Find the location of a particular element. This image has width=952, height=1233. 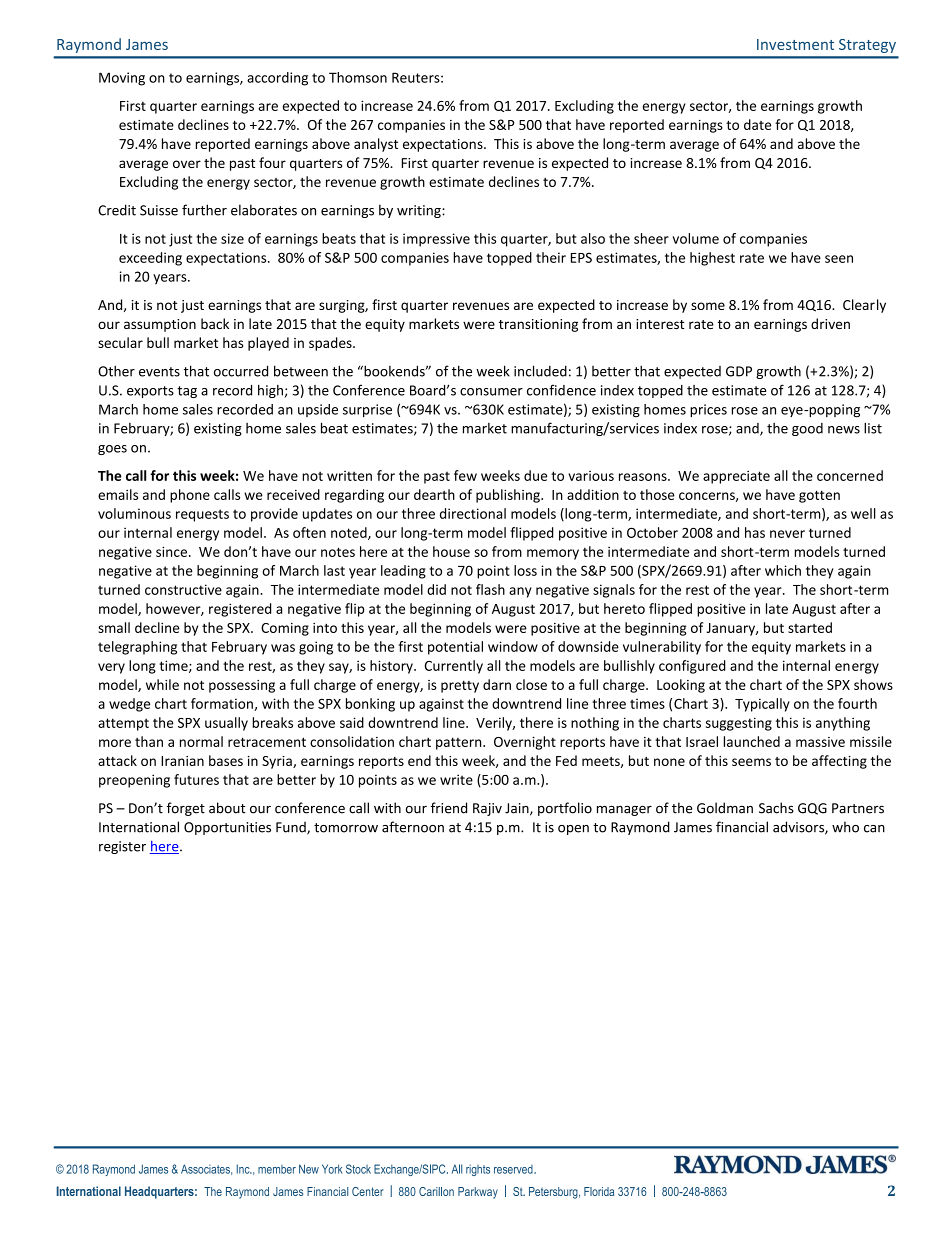

started is located at coordinates (810, 627).
